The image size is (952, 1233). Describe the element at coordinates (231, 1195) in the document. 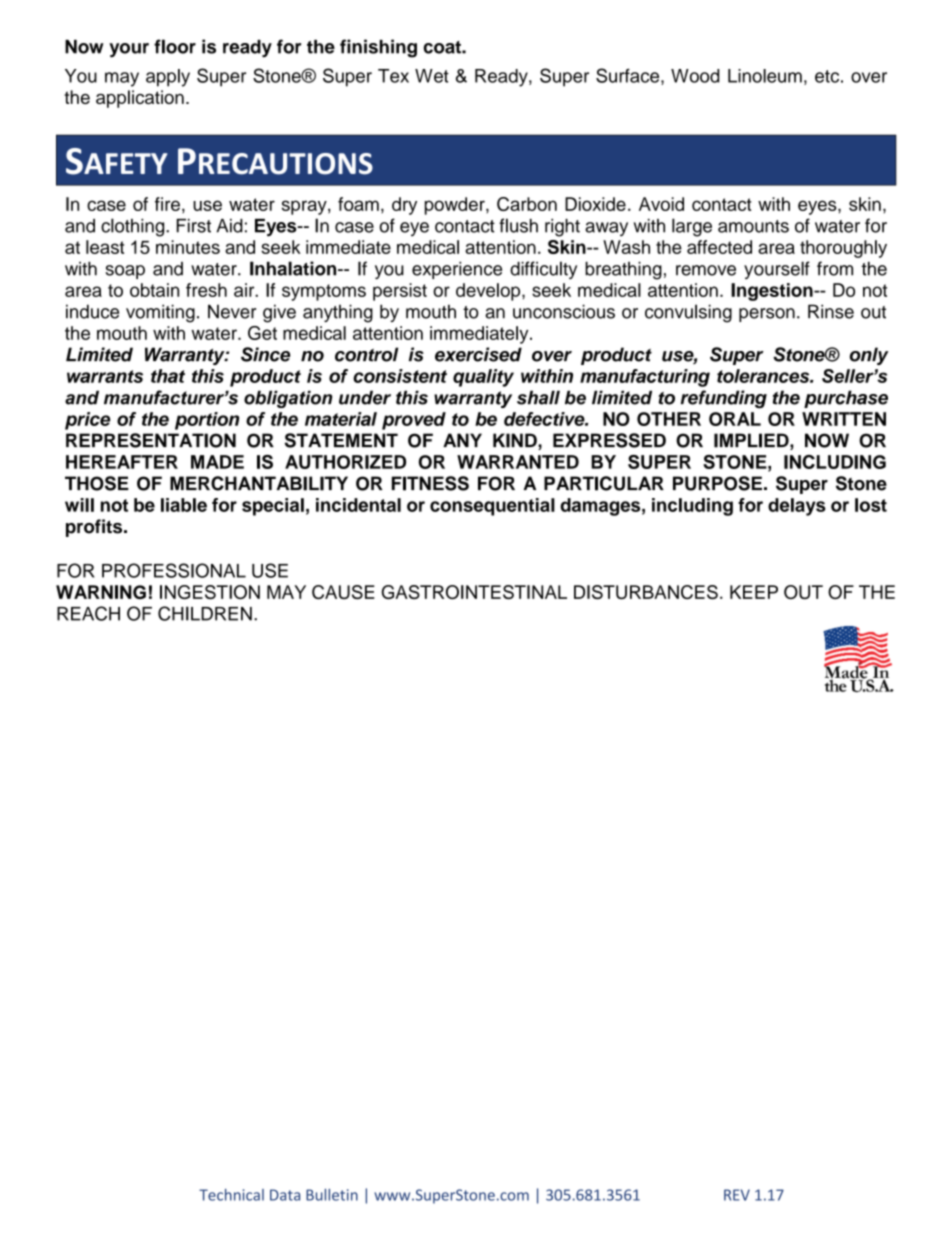

I see `Technical` at that location.
